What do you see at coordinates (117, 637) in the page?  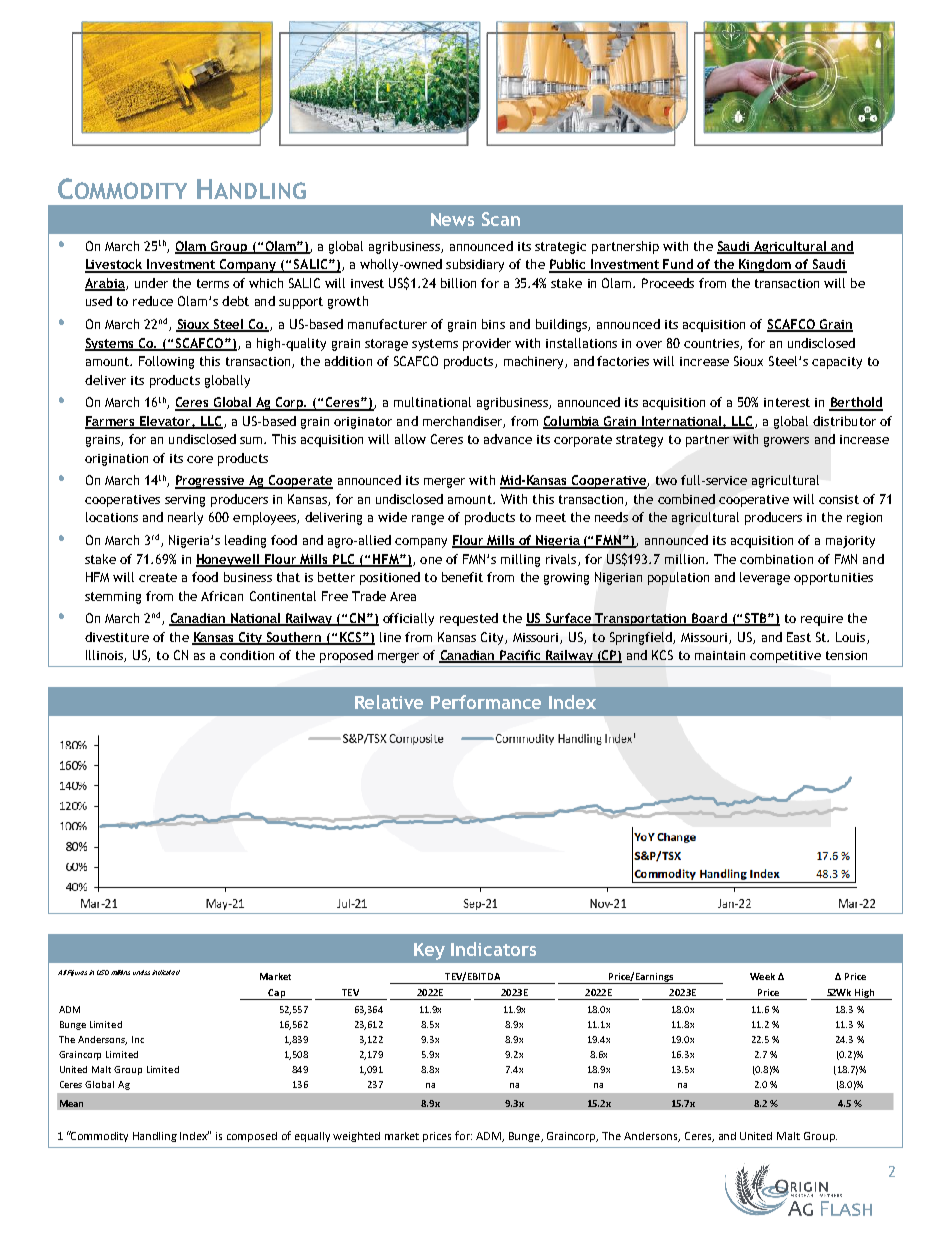 I see `divestiture` at bounding box center [117, 637].
